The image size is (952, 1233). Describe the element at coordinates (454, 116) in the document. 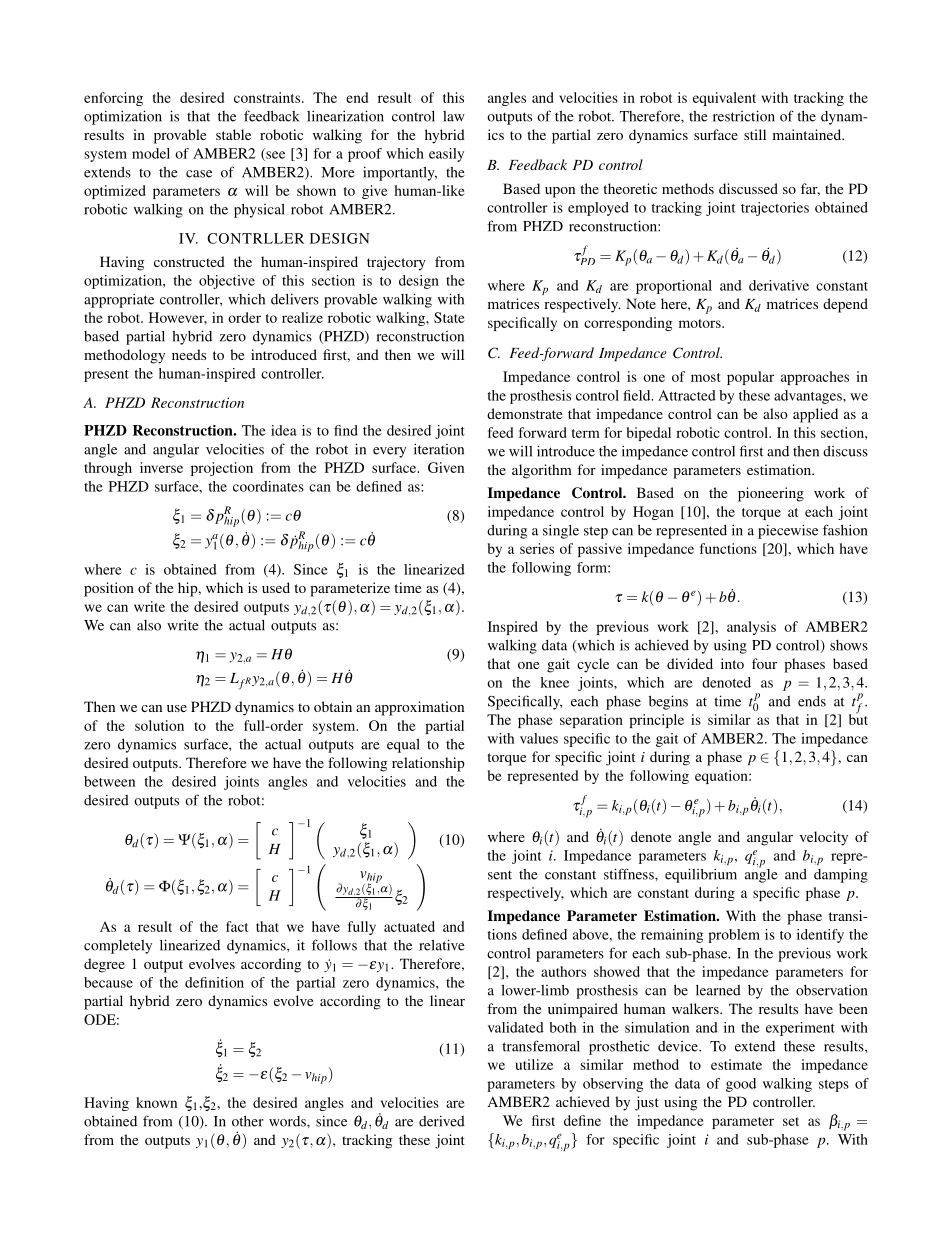

I see `law` at that location.
